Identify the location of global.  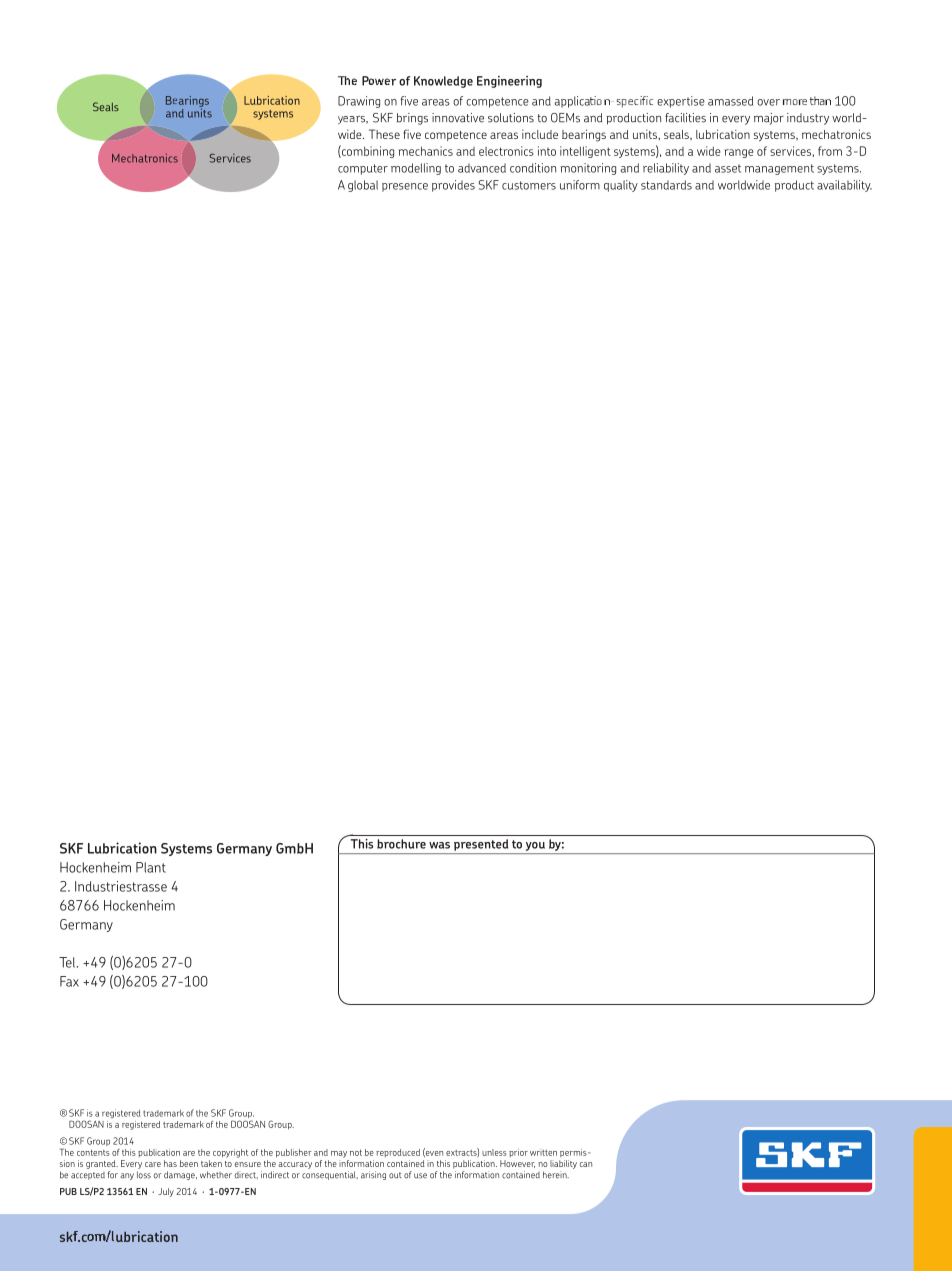
(363, 186).
